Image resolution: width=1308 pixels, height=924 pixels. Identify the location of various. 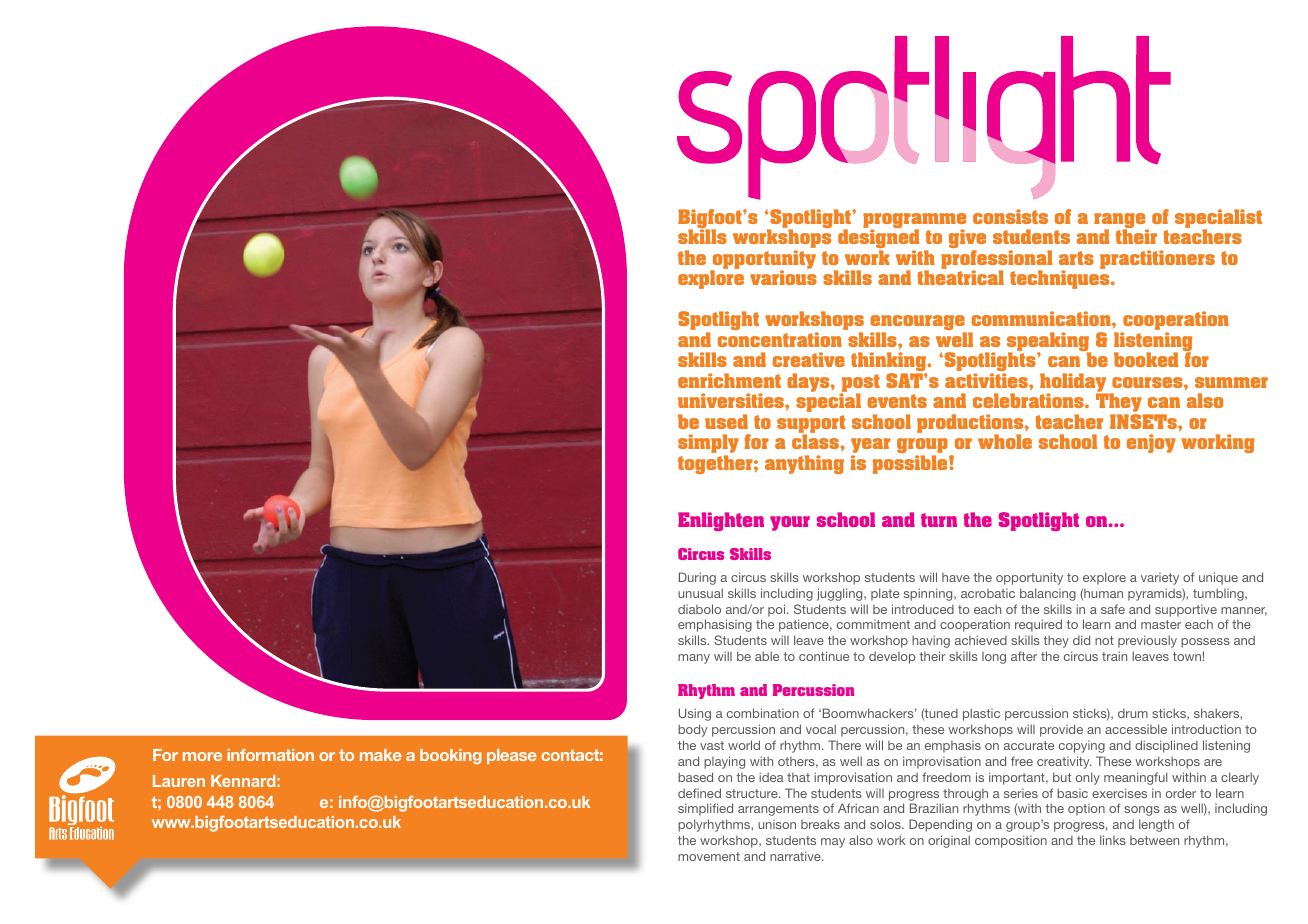
(783, 276).
